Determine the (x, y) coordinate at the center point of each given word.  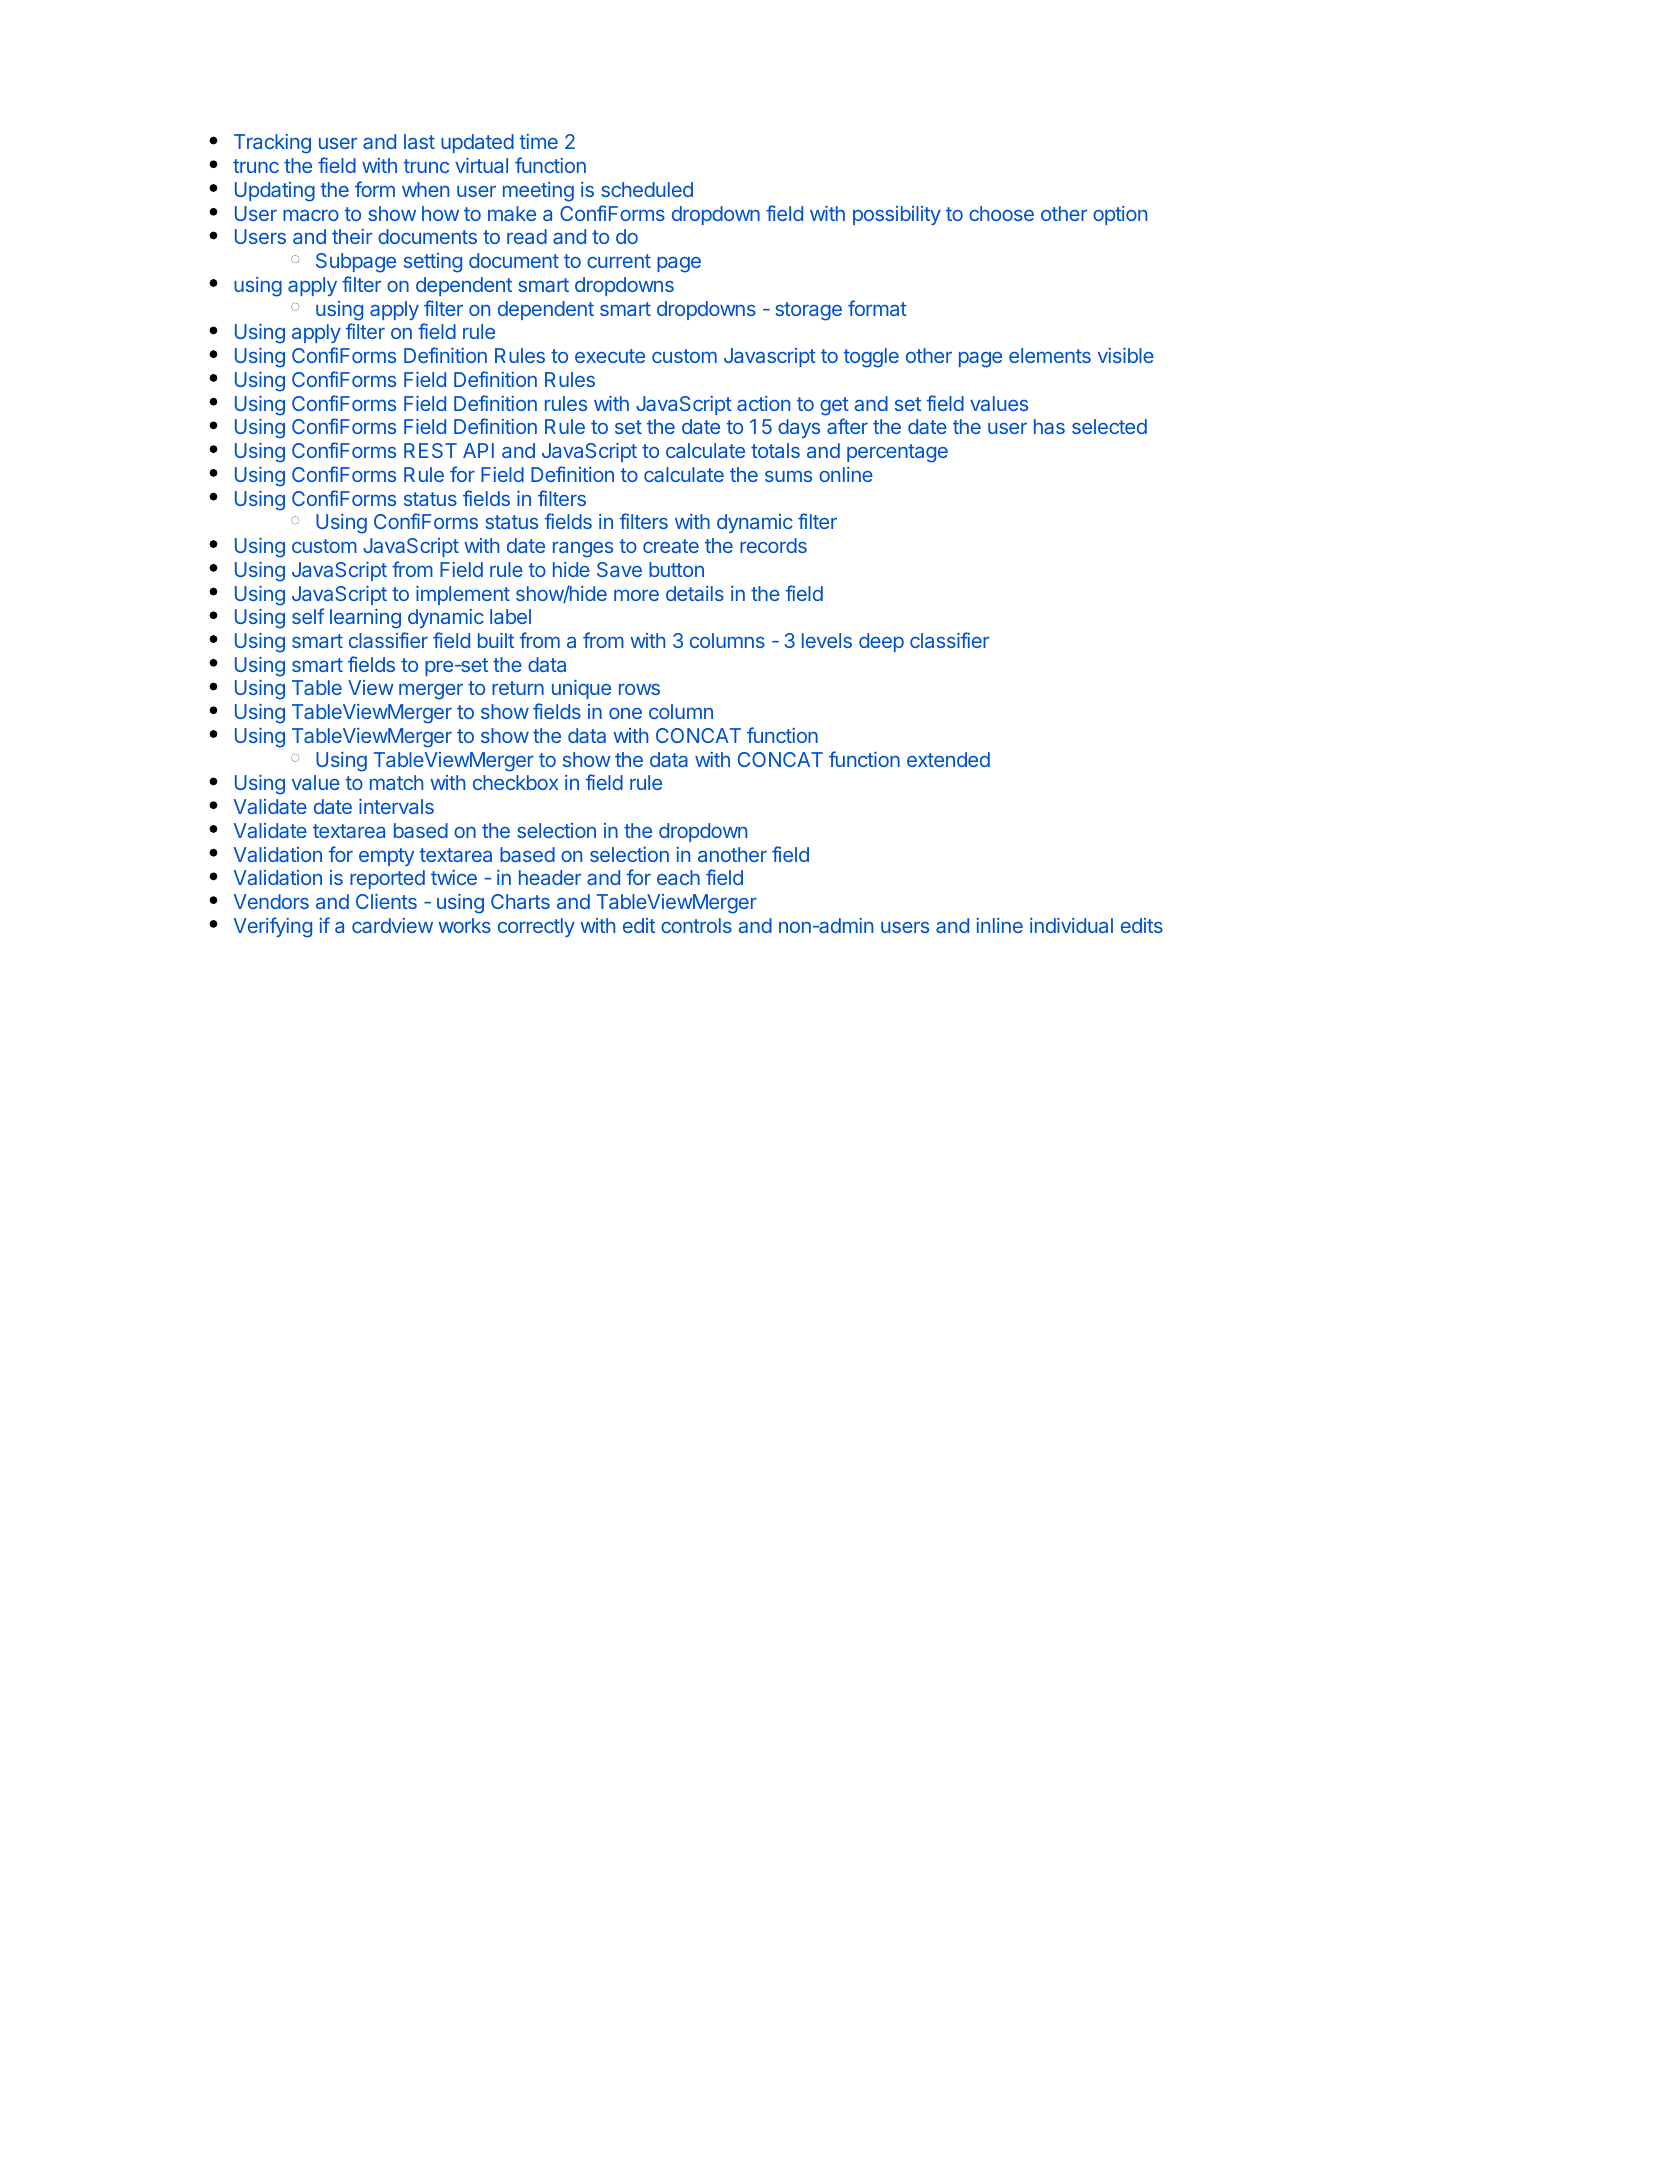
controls (696, 925)
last (419, 141)
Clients (386, 901)
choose (1001, 213)
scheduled (647, 189)
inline (999, 925)
